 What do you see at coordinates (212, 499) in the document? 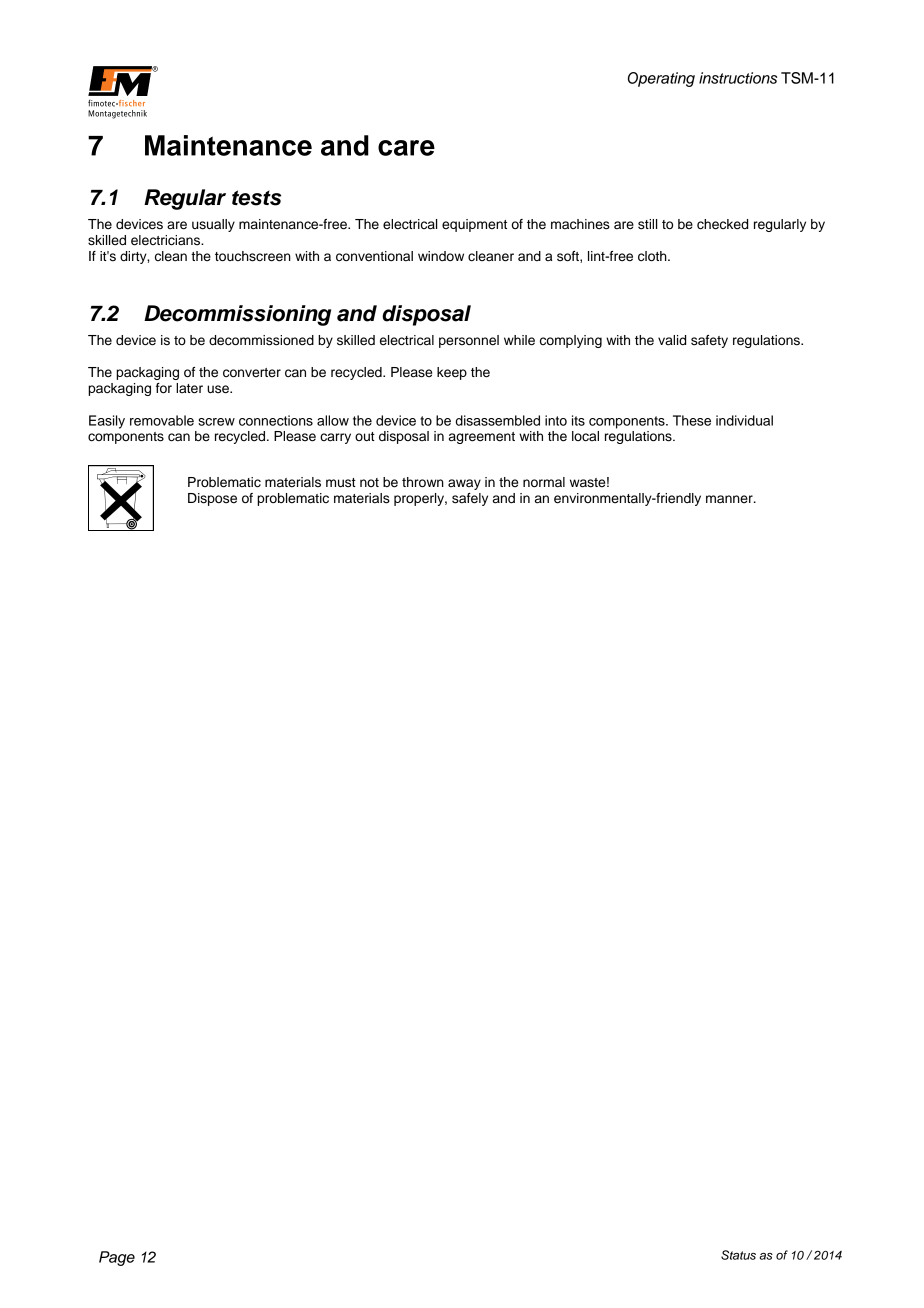
I see `Dispose` at bounding box center [212, 499].
